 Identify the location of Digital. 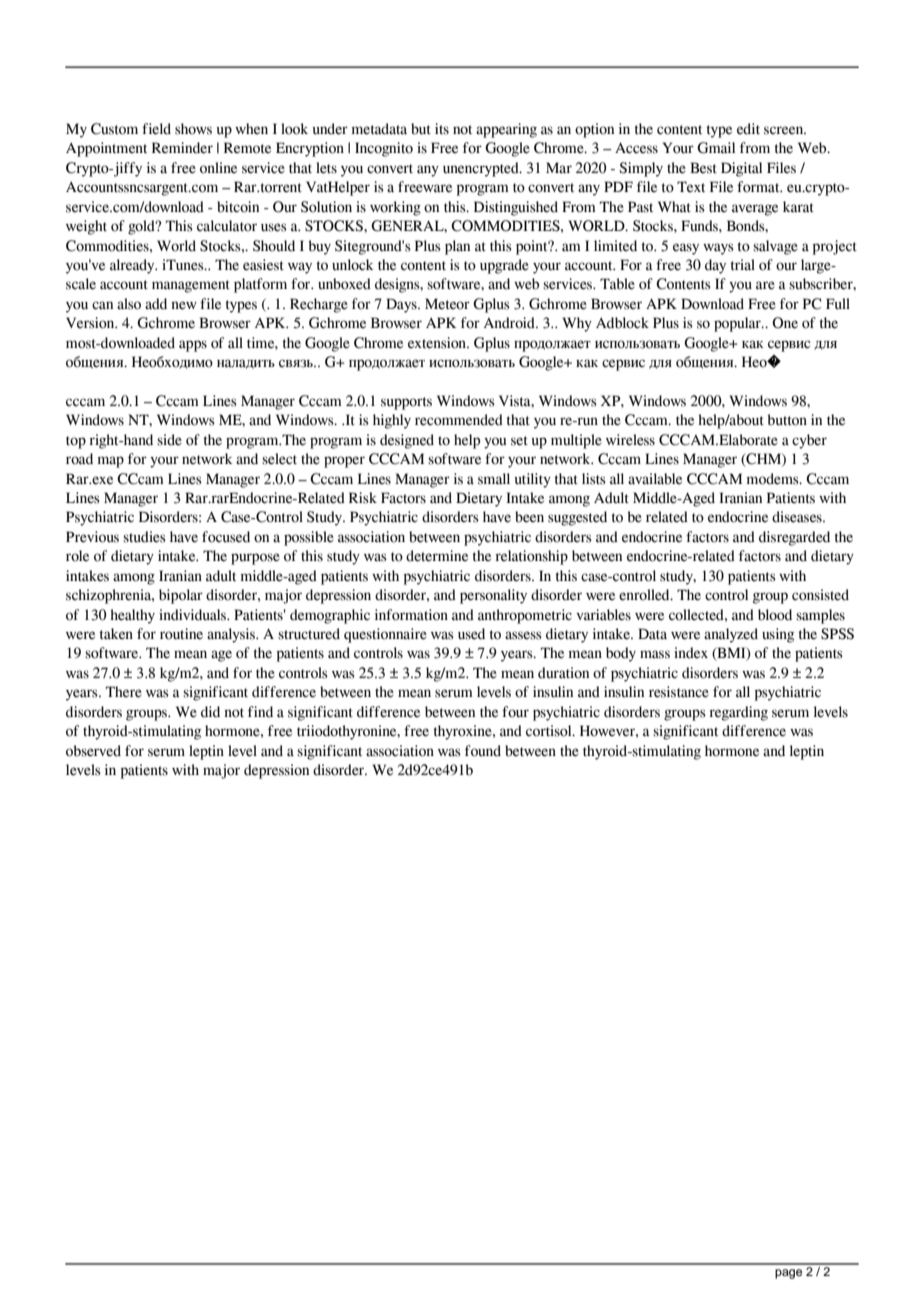
(741, 169).
